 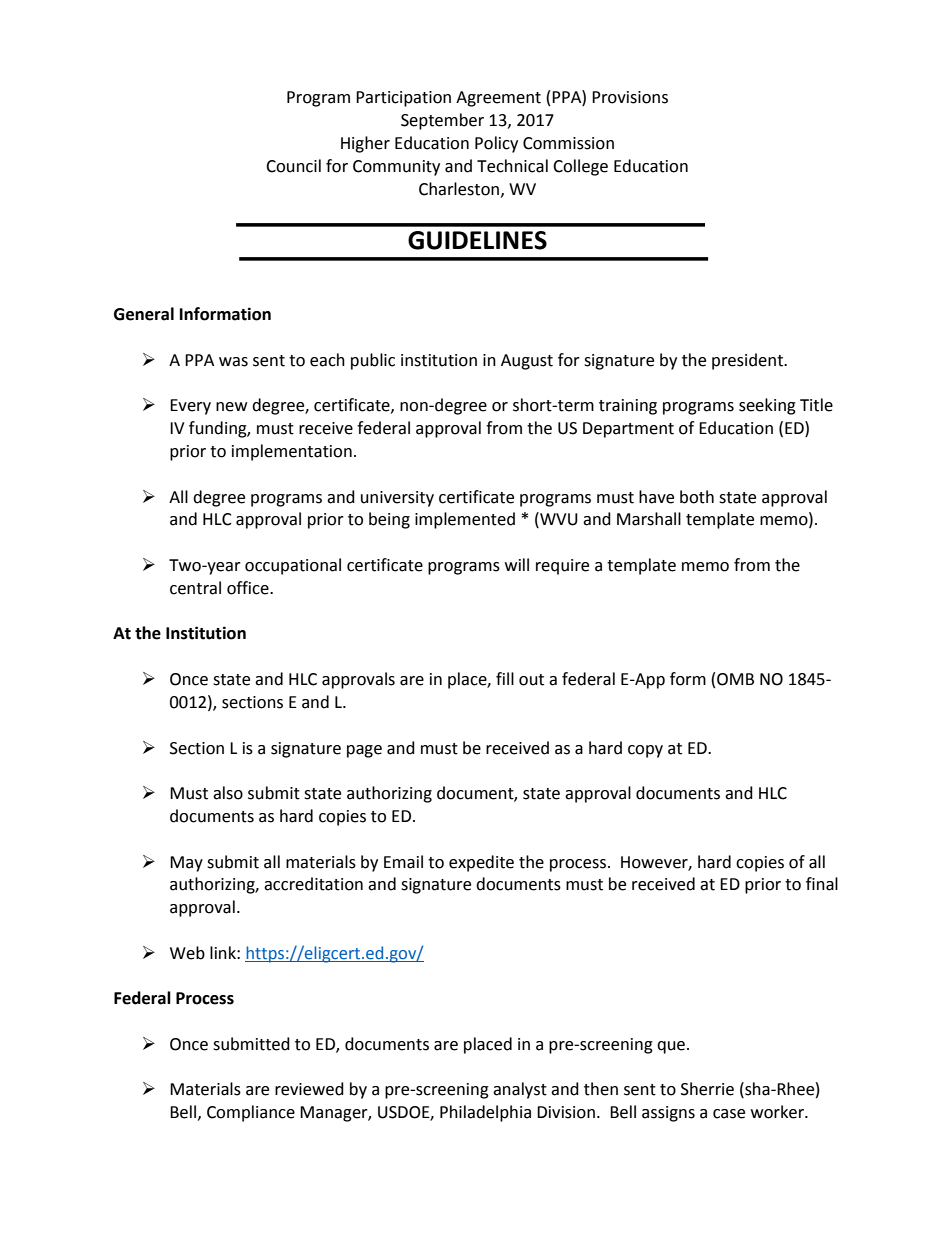 I want to click on fill, so click(x=505, y=678).
